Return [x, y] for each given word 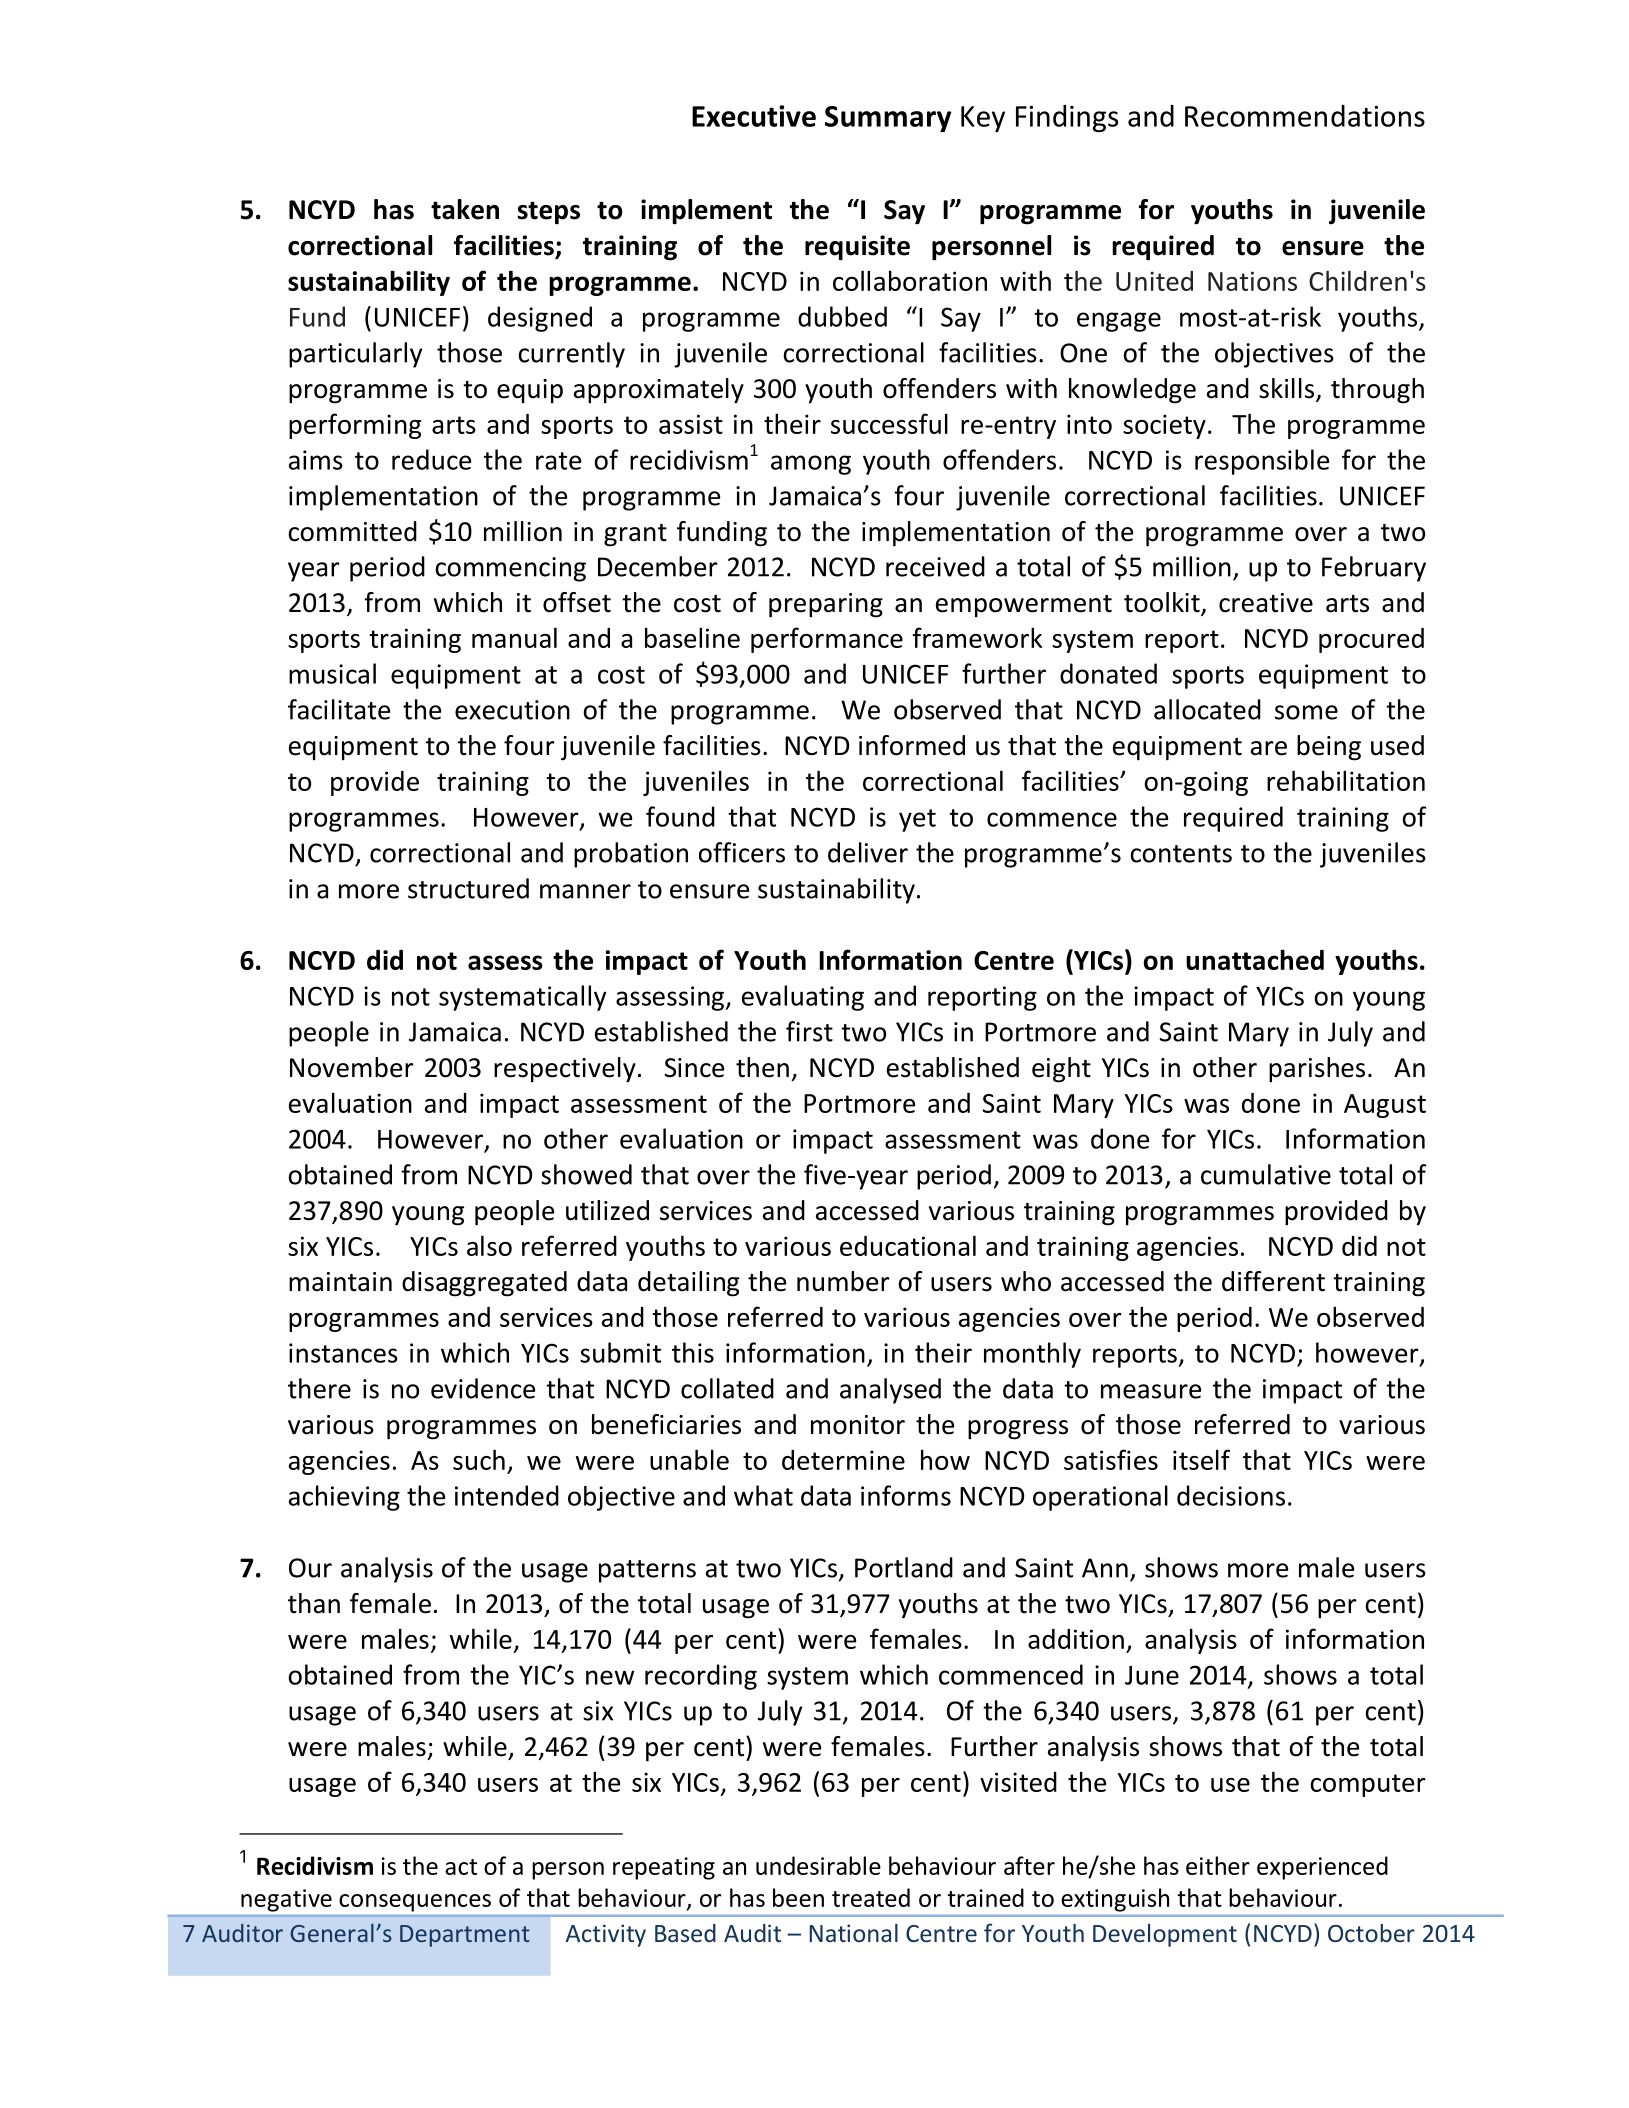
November [352, 1067]
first [809, 1031]
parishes [1317, 1070]
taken [465, 209]
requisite [857, 248]
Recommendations [1305, 116]
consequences [415, 1903]
